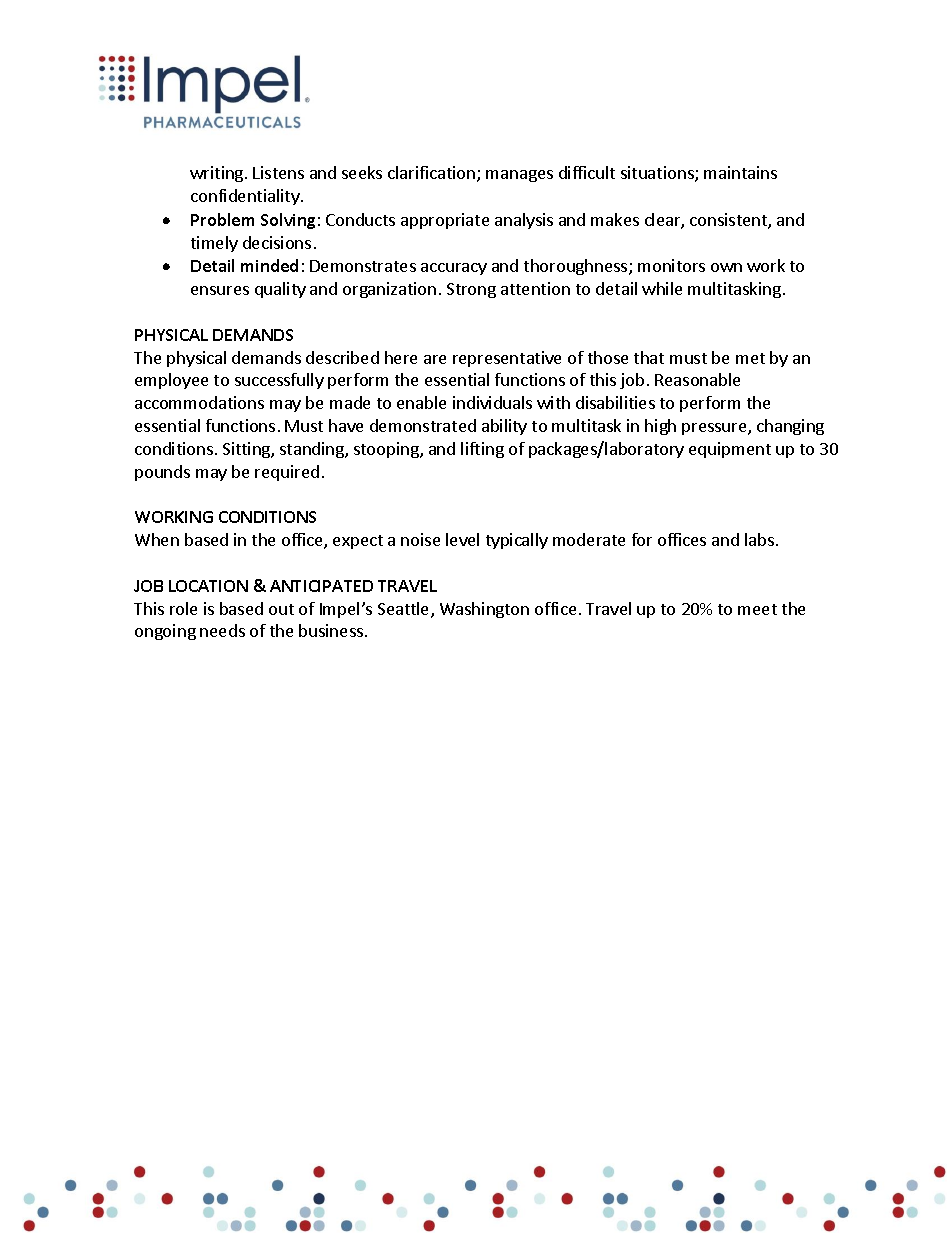 The width and height of the screenshot is (952, 1233). What do you see at coordinates (740, 172) in the screenshot?
I see `maintains` at bounding box center [740, 172].
